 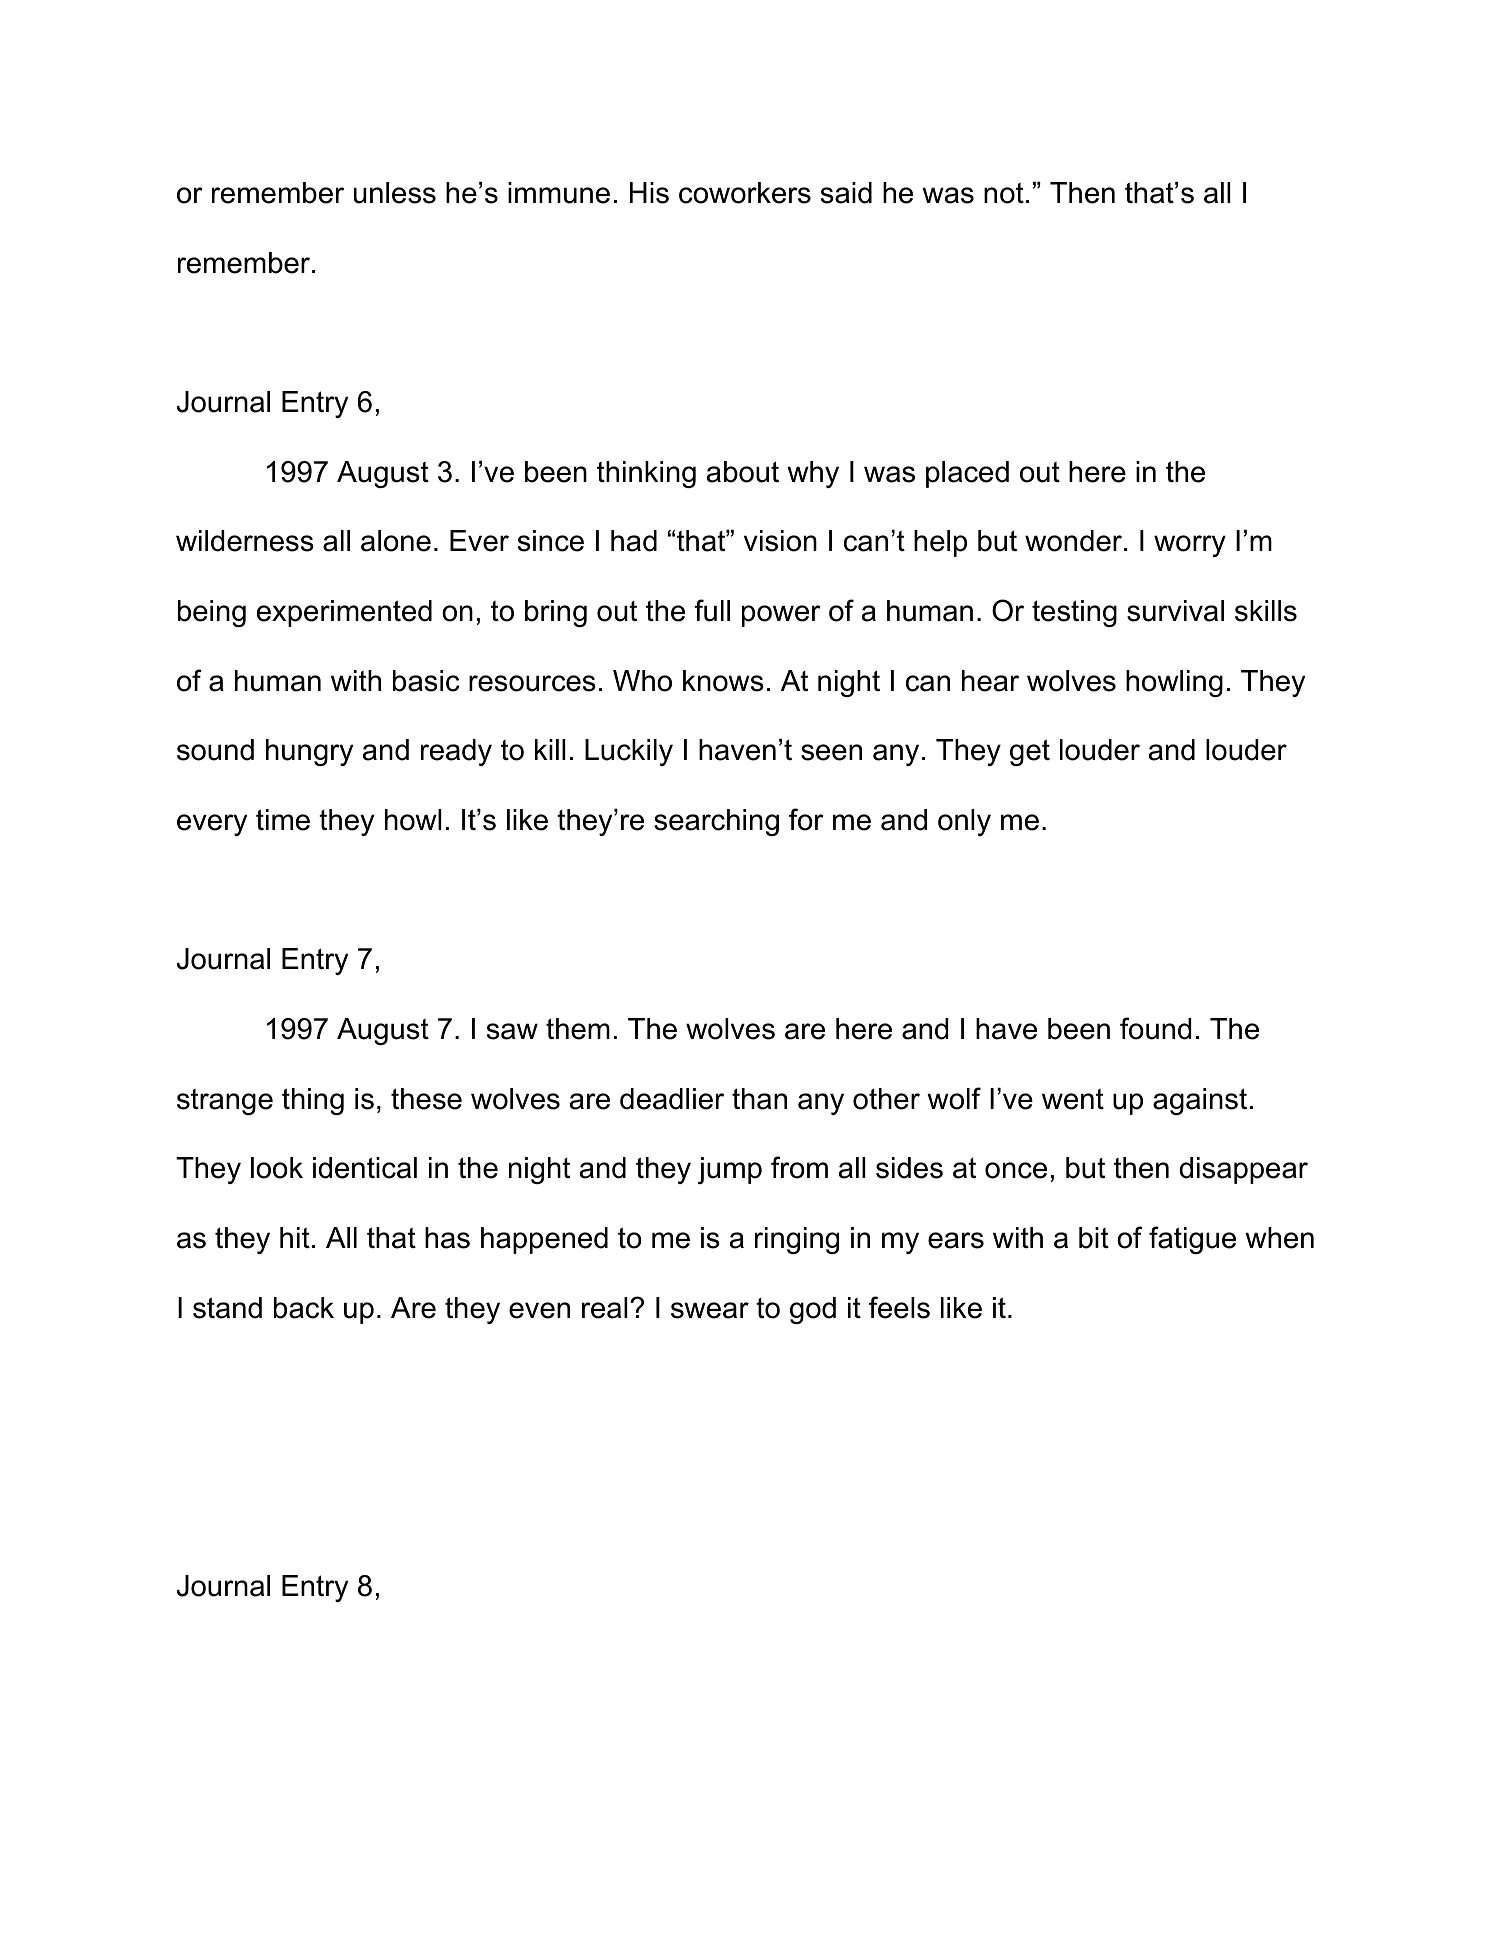 What do you see at coordinates (313, 1101) in the page?
I see `thing` at bounding box center [313, 1101].
